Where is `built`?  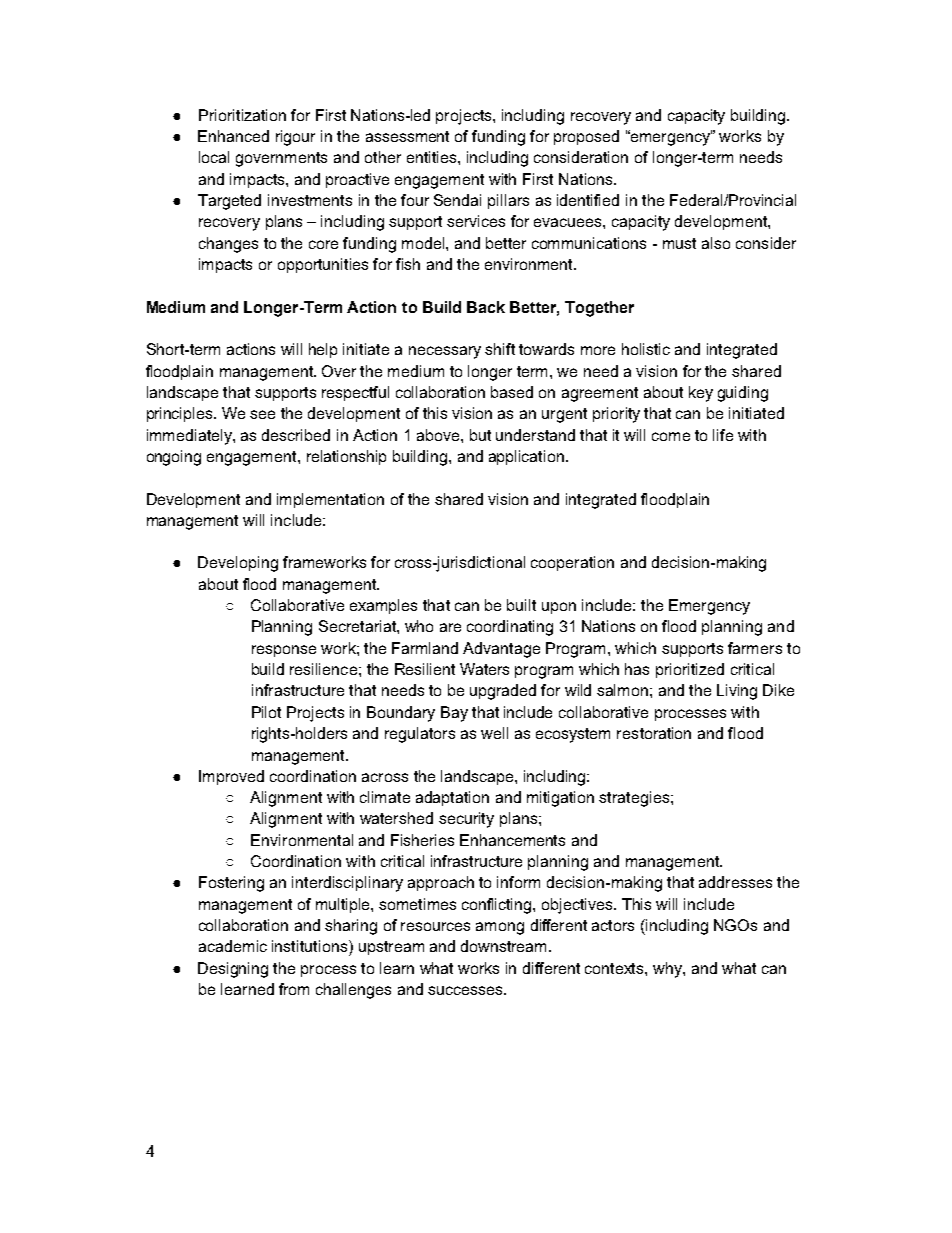
built is located at coordinates (521, 605).
